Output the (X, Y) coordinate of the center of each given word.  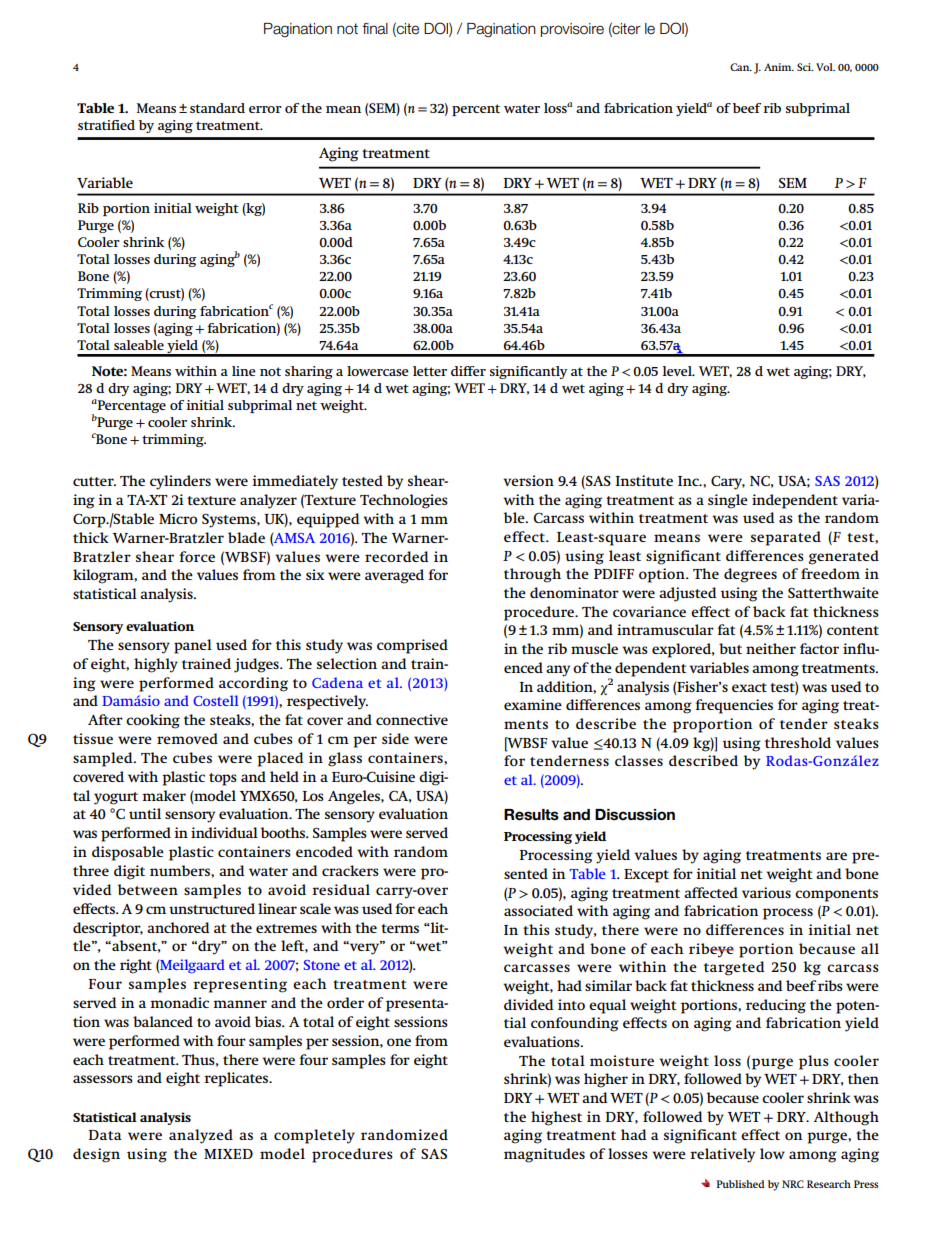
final (375, 29)
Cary (728, 483)
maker (164, 795)
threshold (798, 742)
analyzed (201, 1136)
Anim (779, 67)
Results (531, 815)
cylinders (180, 482)
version (528, 480)
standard (217, 108)
